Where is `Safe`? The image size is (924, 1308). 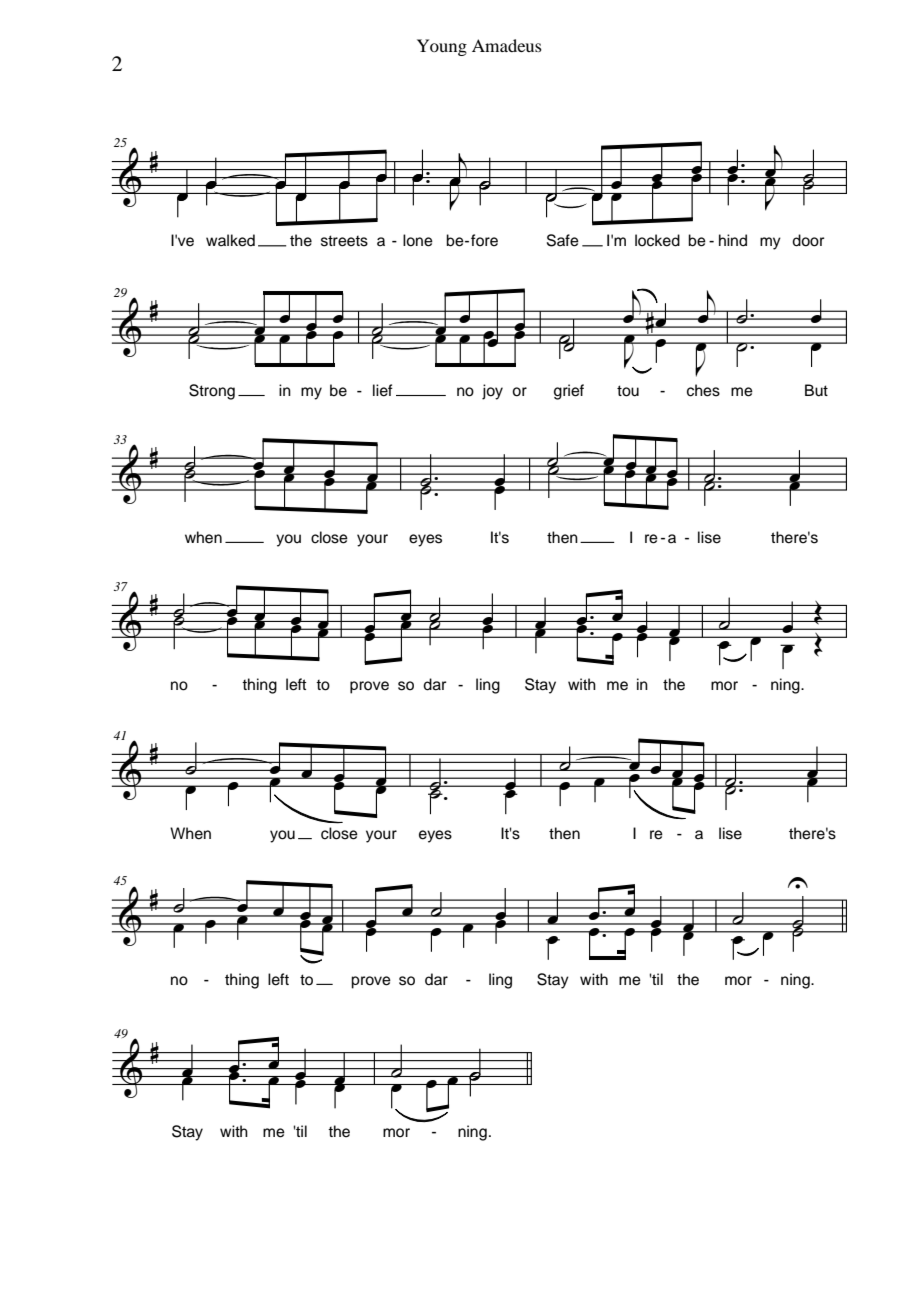
Safe is located at coordinates (563, 240).
